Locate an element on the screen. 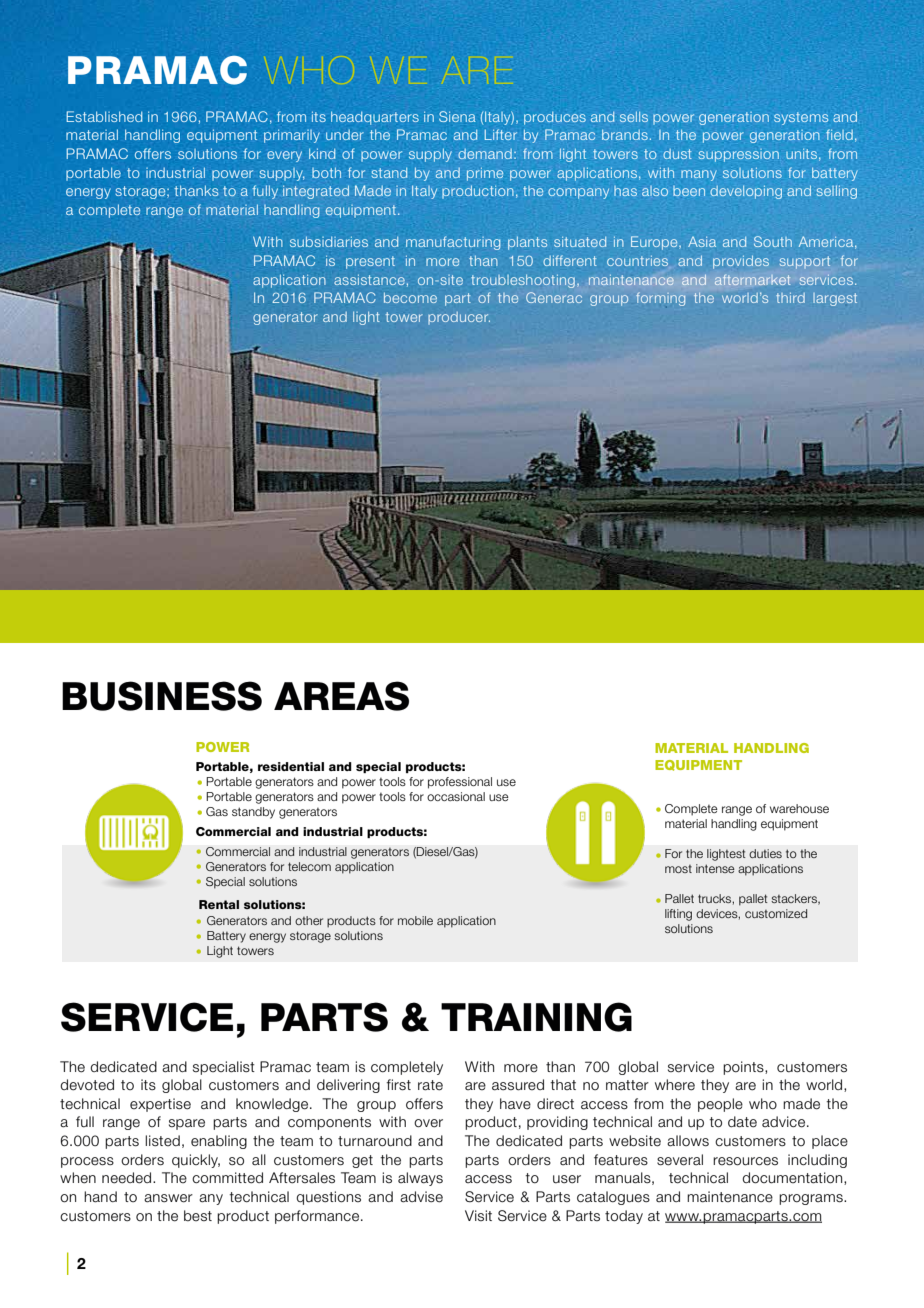 Image resolution: width=924 pixels, height=1308 pixels. Rental is located at coordinates (219, 904).
